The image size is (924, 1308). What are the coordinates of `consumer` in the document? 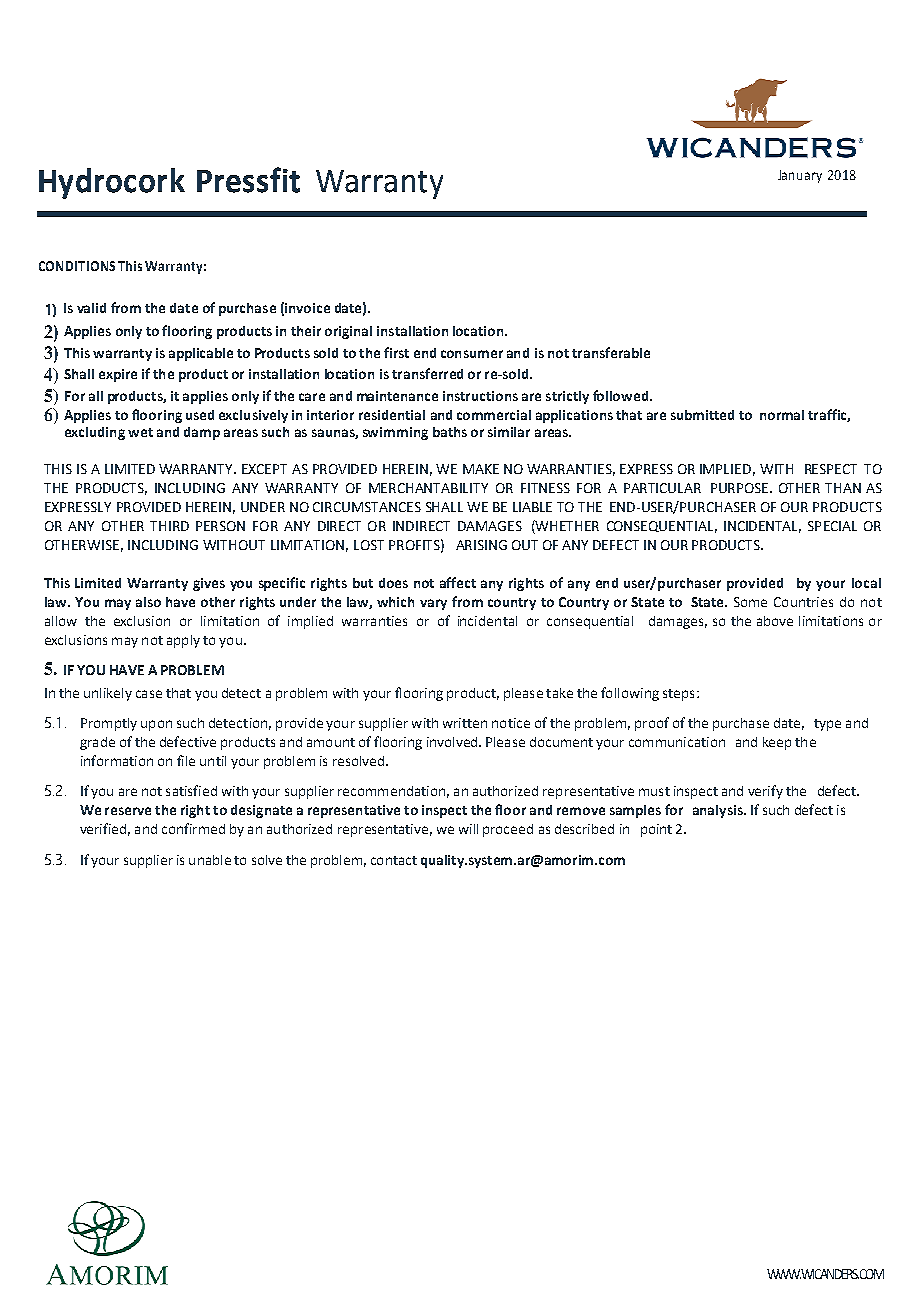 It's located at (472, 354).
